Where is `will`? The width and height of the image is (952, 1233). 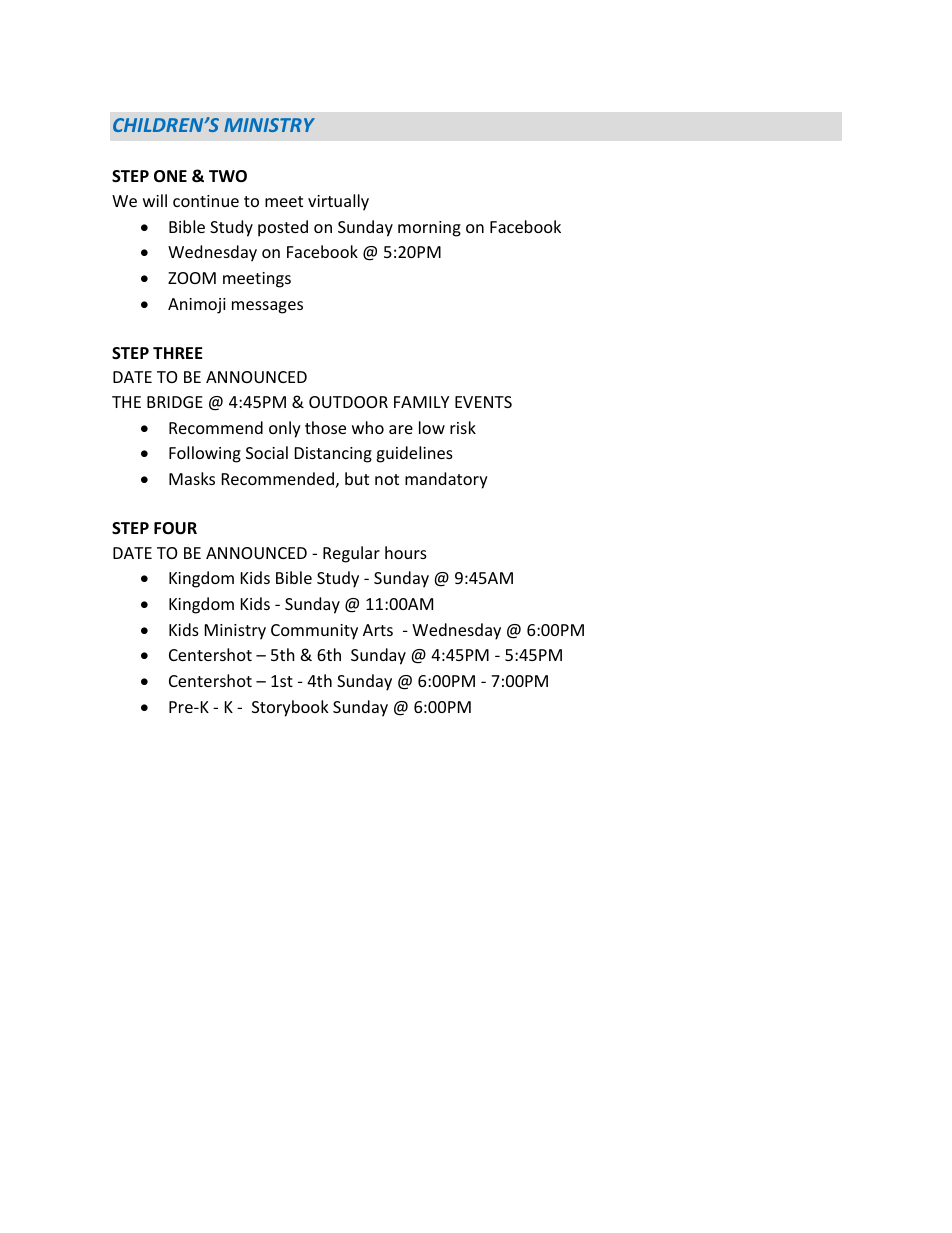 will is located at coordinates (155, 200).
